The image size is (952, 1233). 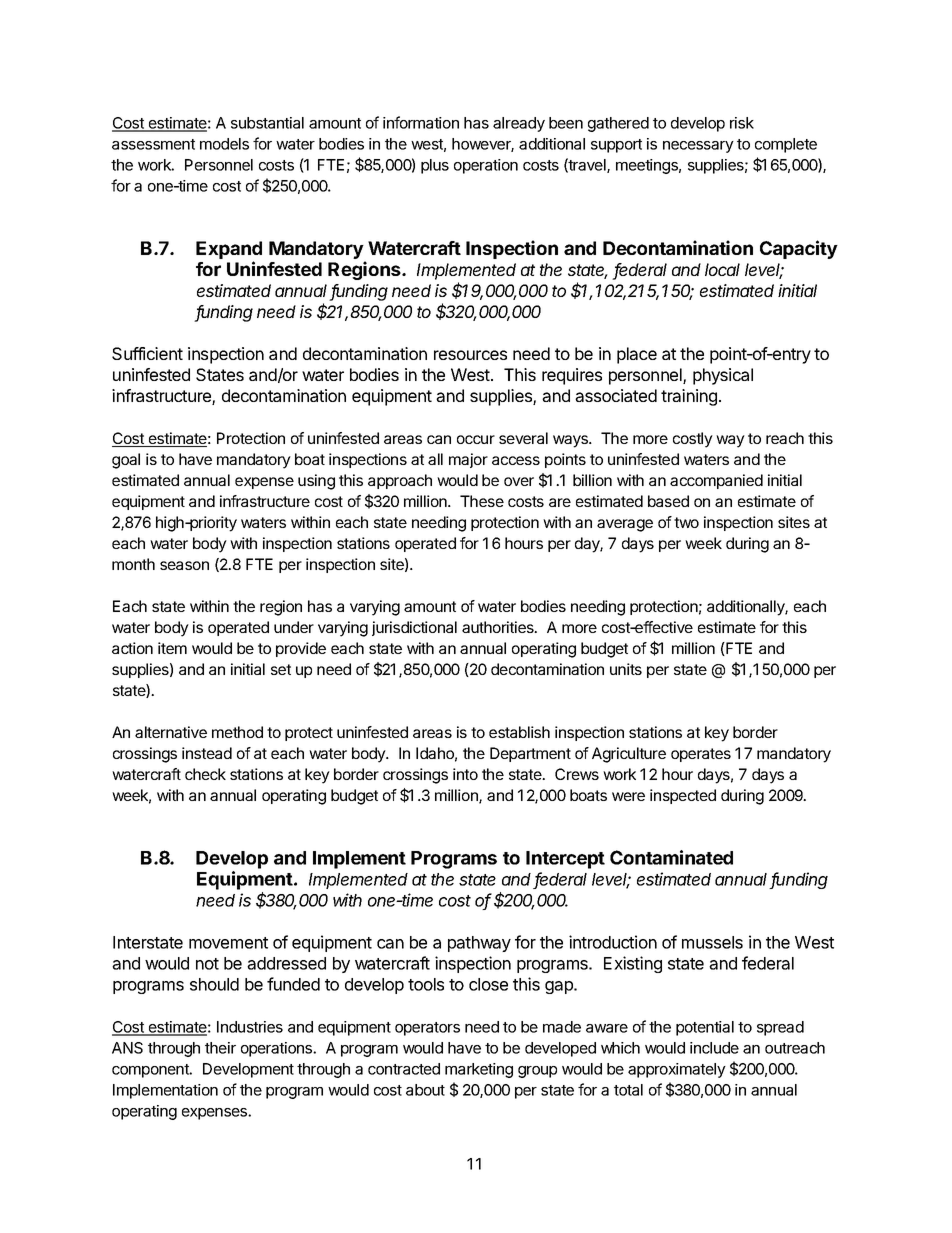 What do you see at coordinates (147, 353) in the screenshot?
I see `Sufficient` at bounding box center [147, 353].
